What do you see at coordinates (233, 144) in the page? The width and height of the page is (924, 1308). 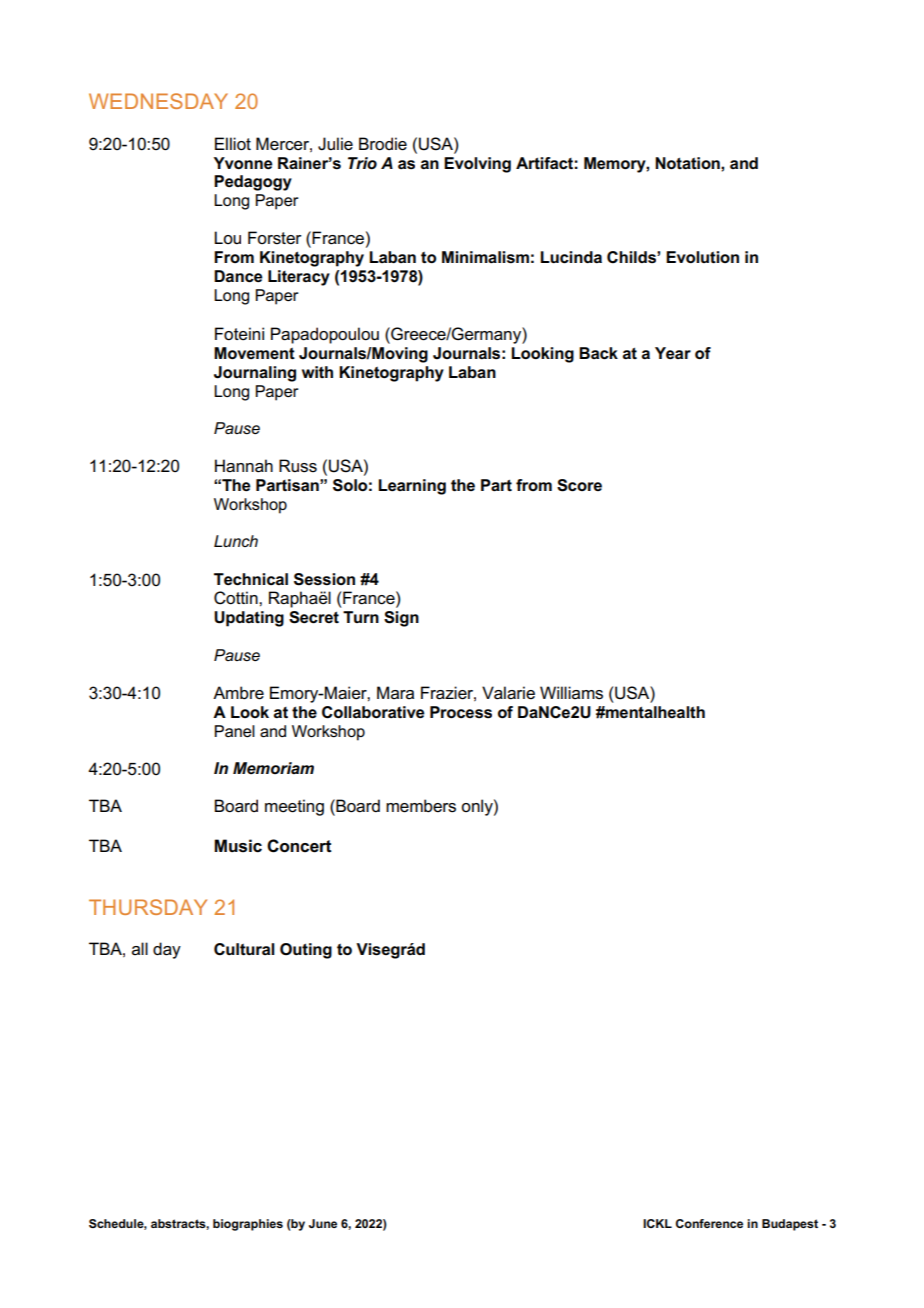 I see `Elliot` at bounding box center [233, 144].
